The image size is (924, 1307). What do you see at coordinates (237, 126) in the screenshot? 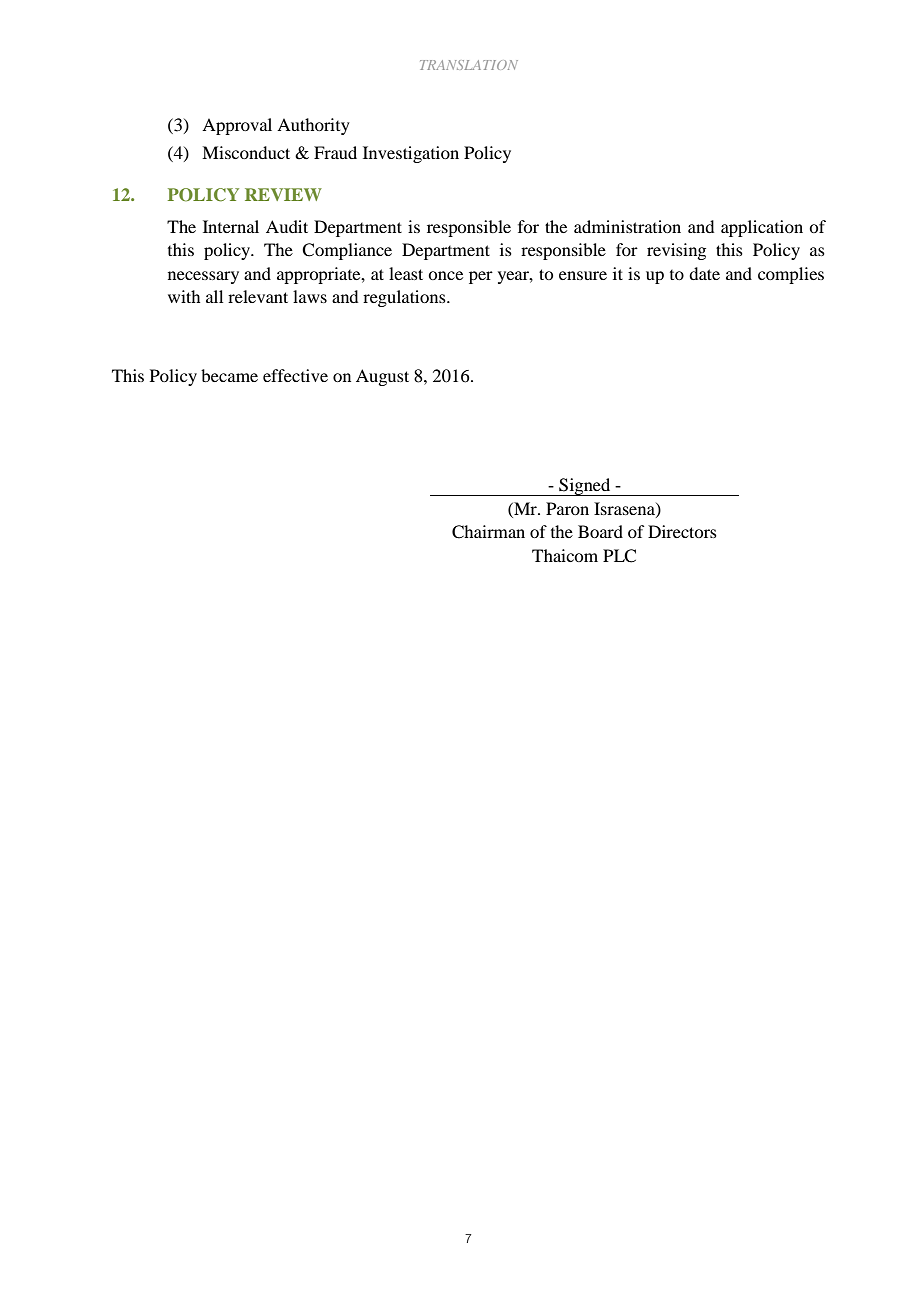
I see `Approval` at bounding box center [237, 126].
